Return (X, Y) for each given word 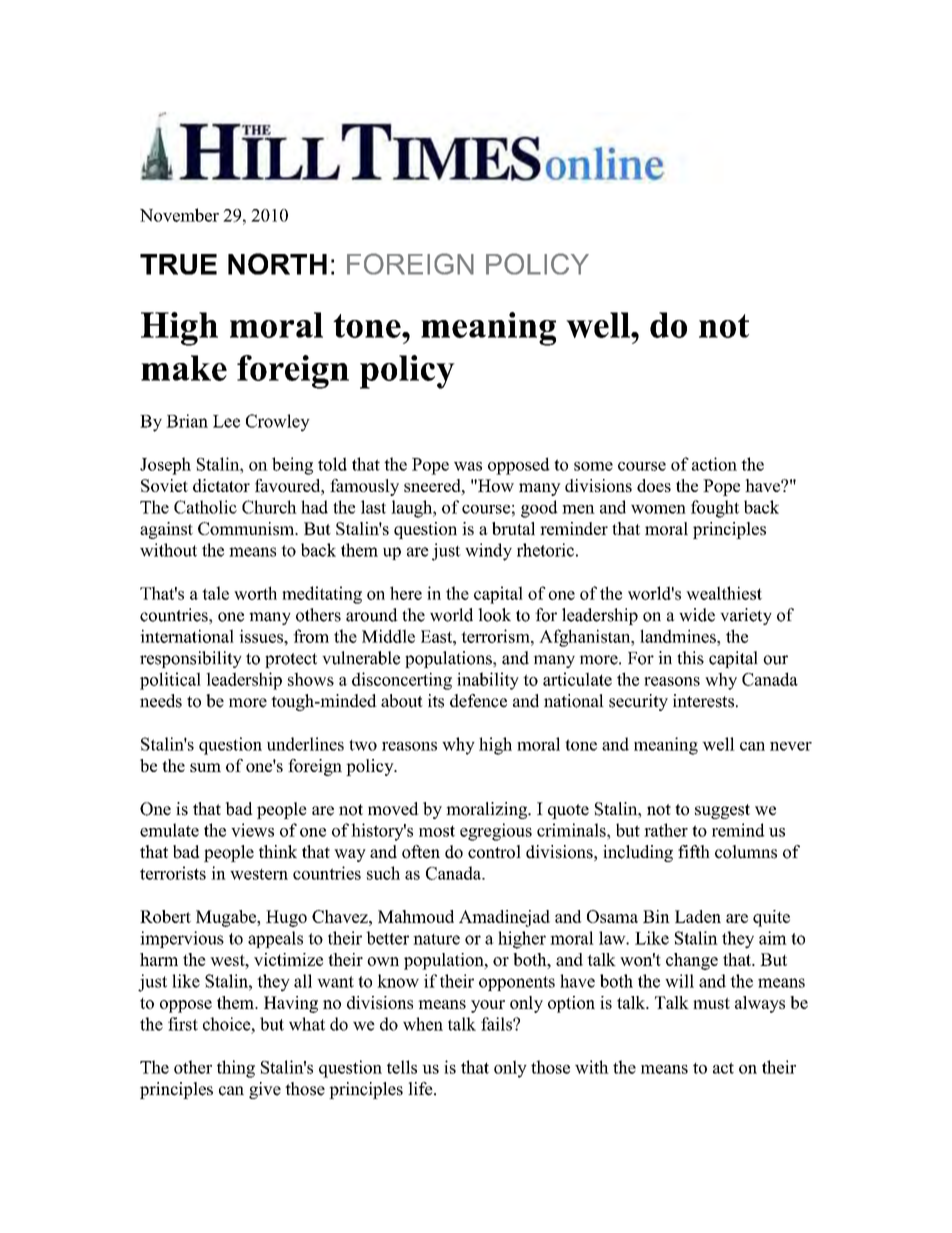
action (714, 464)
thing (236, 1069)
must (711, 1003)
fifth (694, 851)
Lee (226, 421)
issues (262, 636)
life (421, 1089)
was (468, 466)
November (179, 215)
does (654, 485)
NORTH (277, 264)
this (690, 658)
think (278, 851)
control (494, 852)
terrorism (496, 636)
